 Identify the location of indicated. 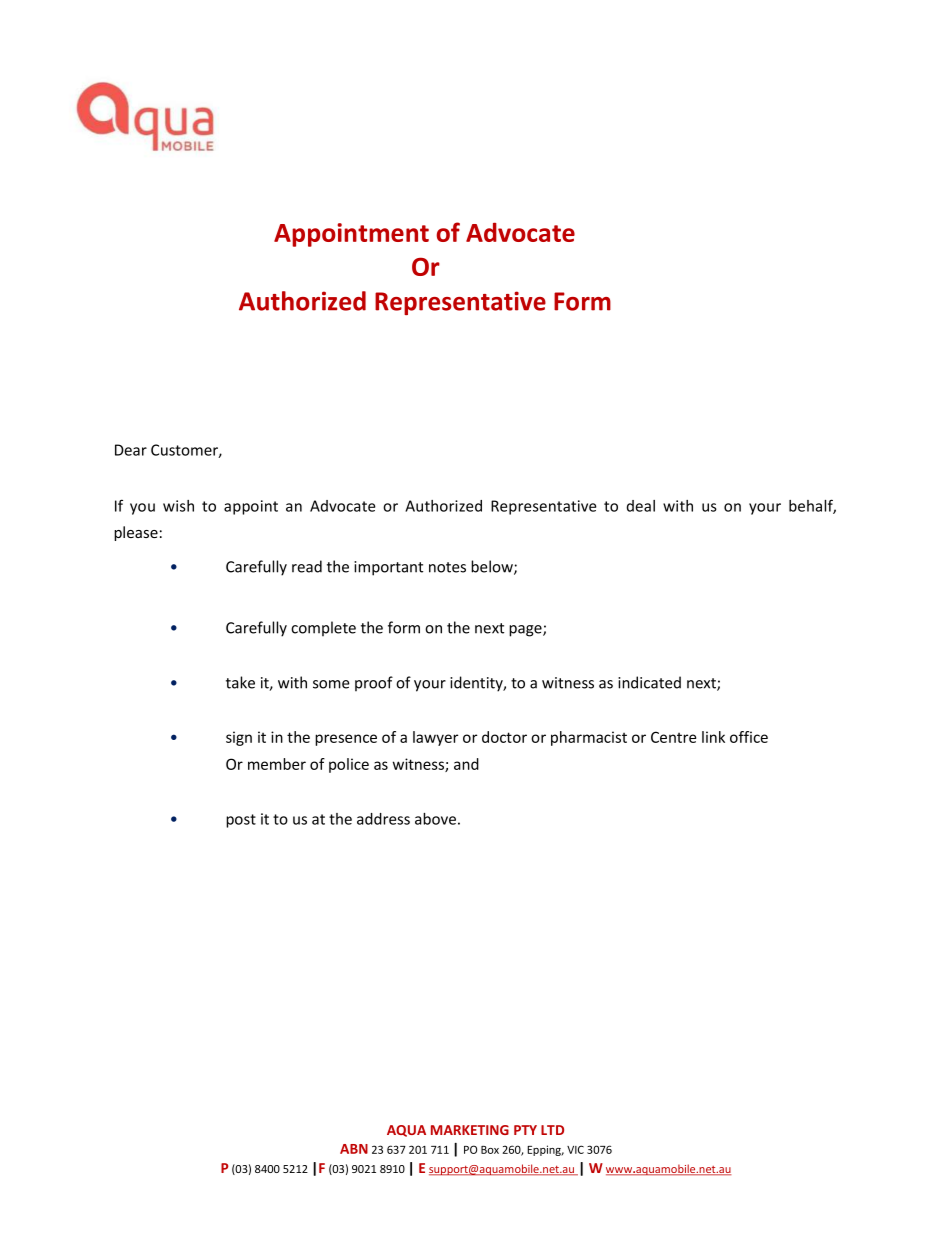
(649, 682).
